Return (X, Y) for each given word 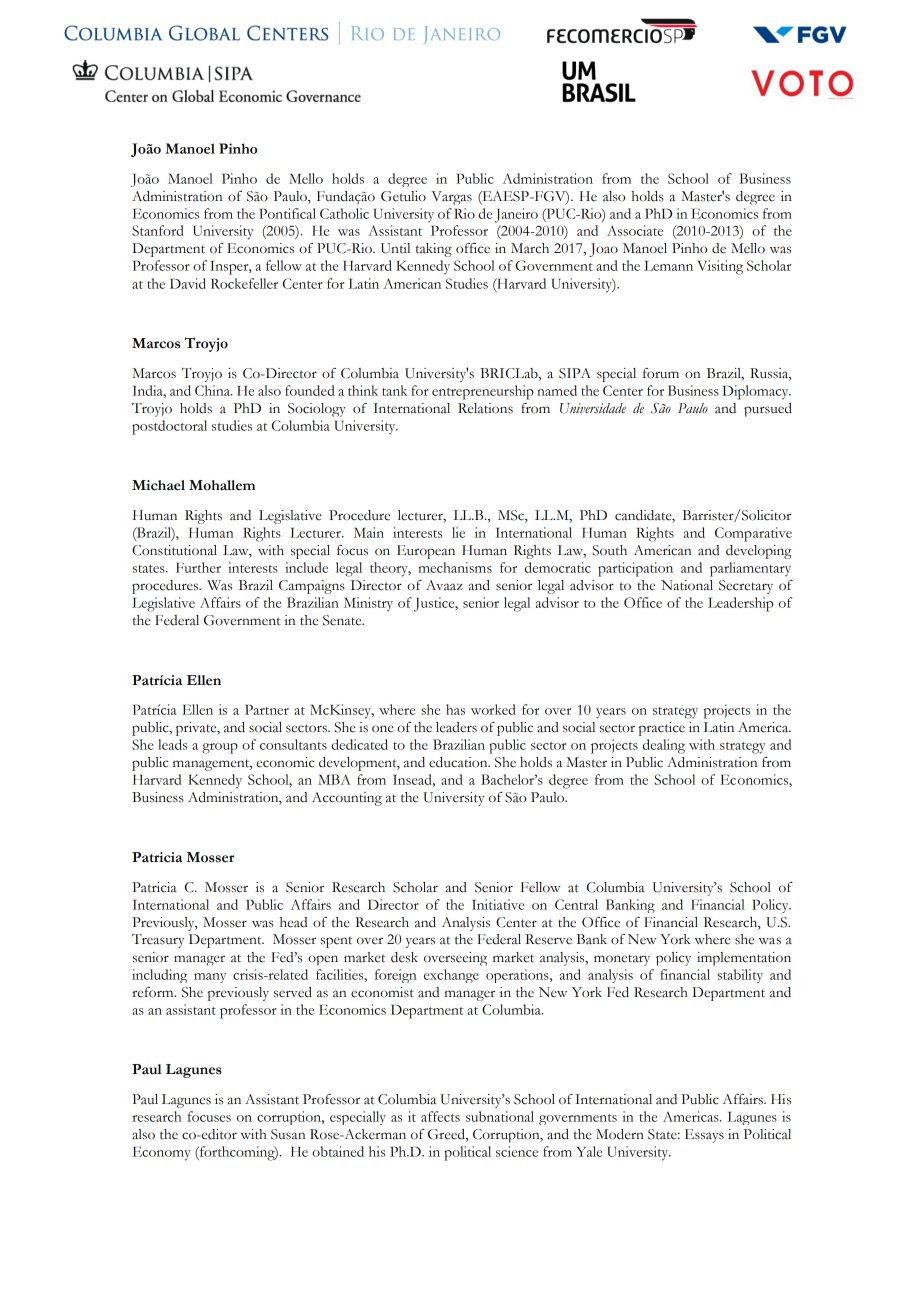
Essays (704, 1136)
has (455, 709)
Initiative (498, 904)
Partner (267, 709)
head (293, 922)
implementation (744, 959)
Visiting (720, 267)
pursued (768, 410)
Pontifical (287, 213)
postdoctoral (169, 427)
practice (662, 729)
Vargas (451, 198)
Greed (447, 1135)
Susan (288, 1134)
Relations (485, 408)
